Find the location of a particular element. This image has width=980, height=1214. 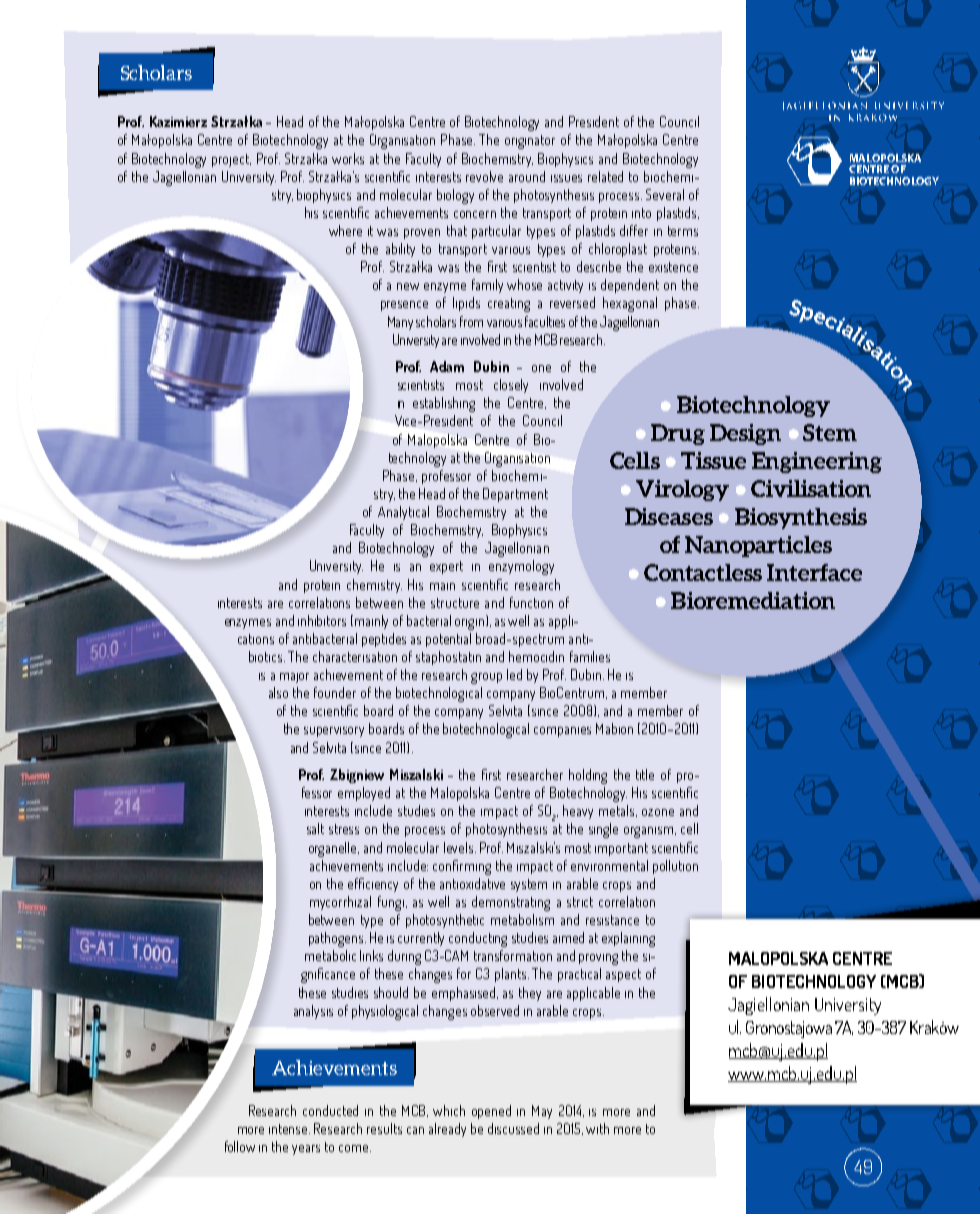

with is located at coordinates (597, 1128).
